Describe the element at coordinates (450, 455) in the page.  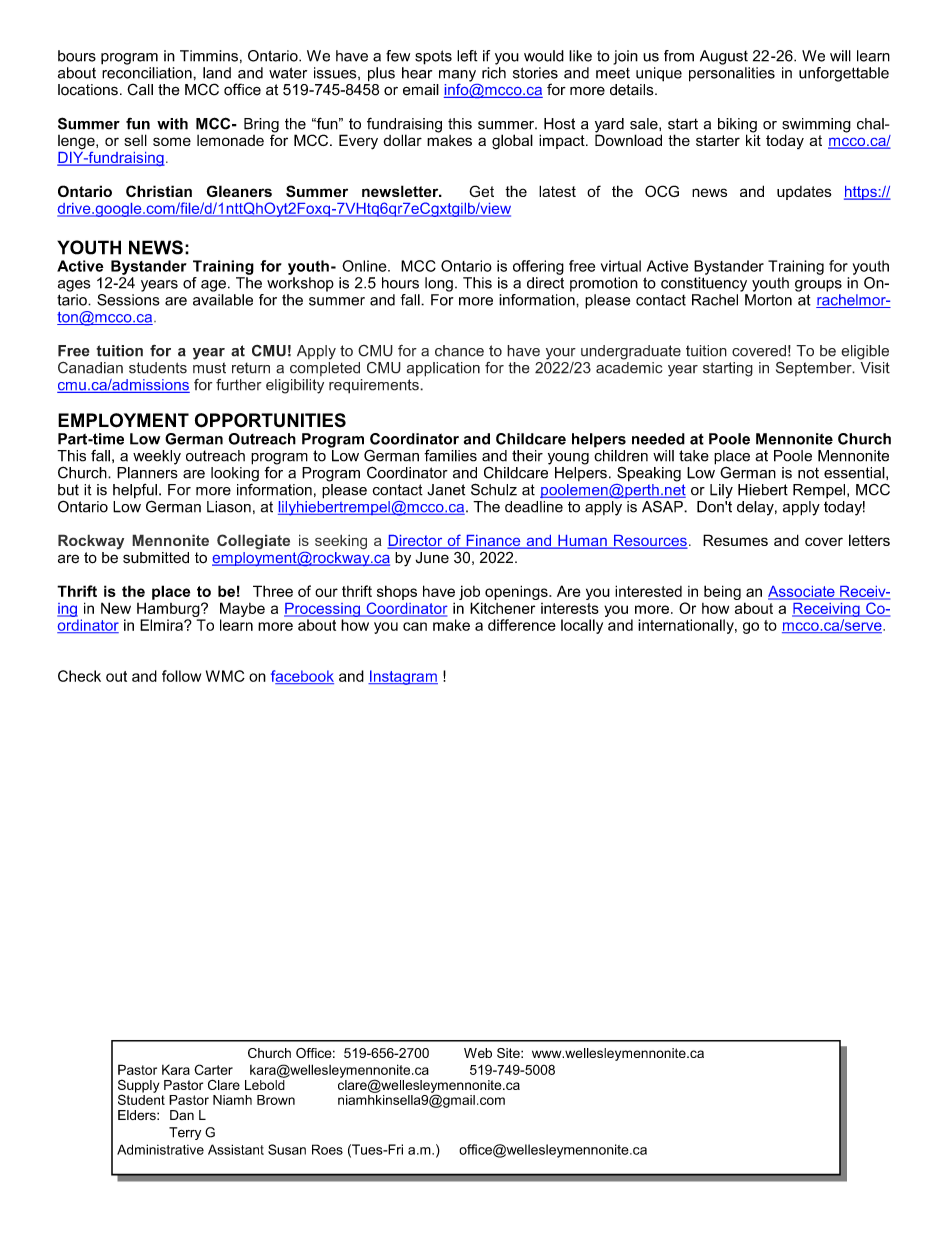
I see `families` at that location.
